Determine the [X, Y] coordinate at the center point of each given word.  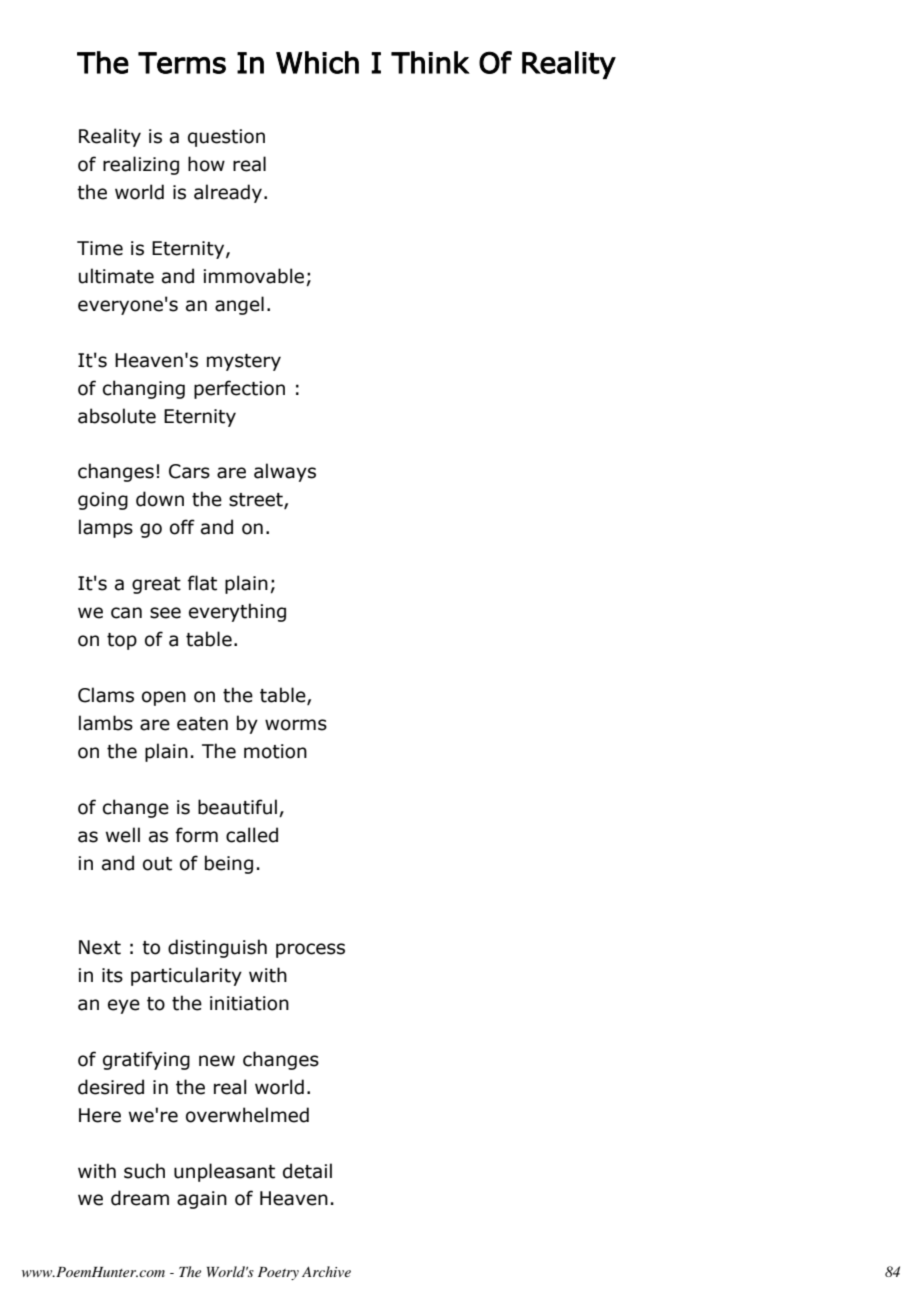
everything [237, 612]
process [310, 950]
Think [430, 62]
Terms [182, 63]
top [122, 641]
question [226, 138]
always [285, 472]
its [112, 975]
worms [296, 725]
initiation [249, 1003]
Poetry [278, 1273]
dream [140, 1198]
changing [144, 389]
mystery [244, 362]
